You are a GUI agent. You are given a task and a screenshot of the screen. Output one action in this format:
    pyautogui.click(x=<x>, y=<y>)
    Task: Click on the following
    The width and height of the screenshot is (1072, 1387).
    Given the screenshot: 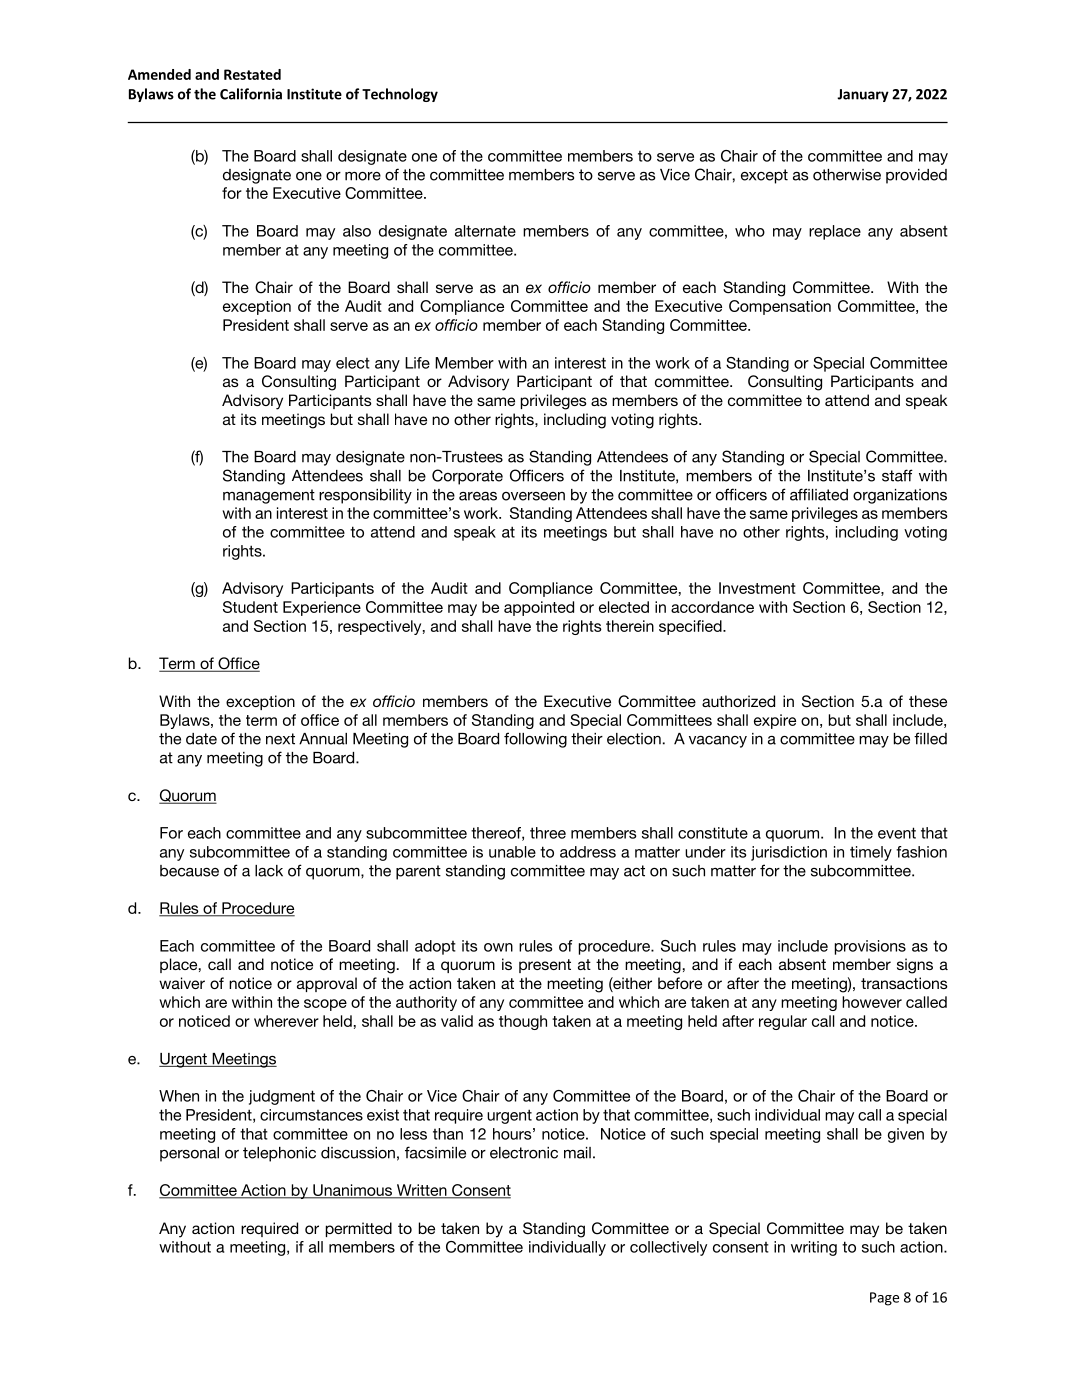 What is the action you would take?
    pyautogui.click(x=535, y=740)
